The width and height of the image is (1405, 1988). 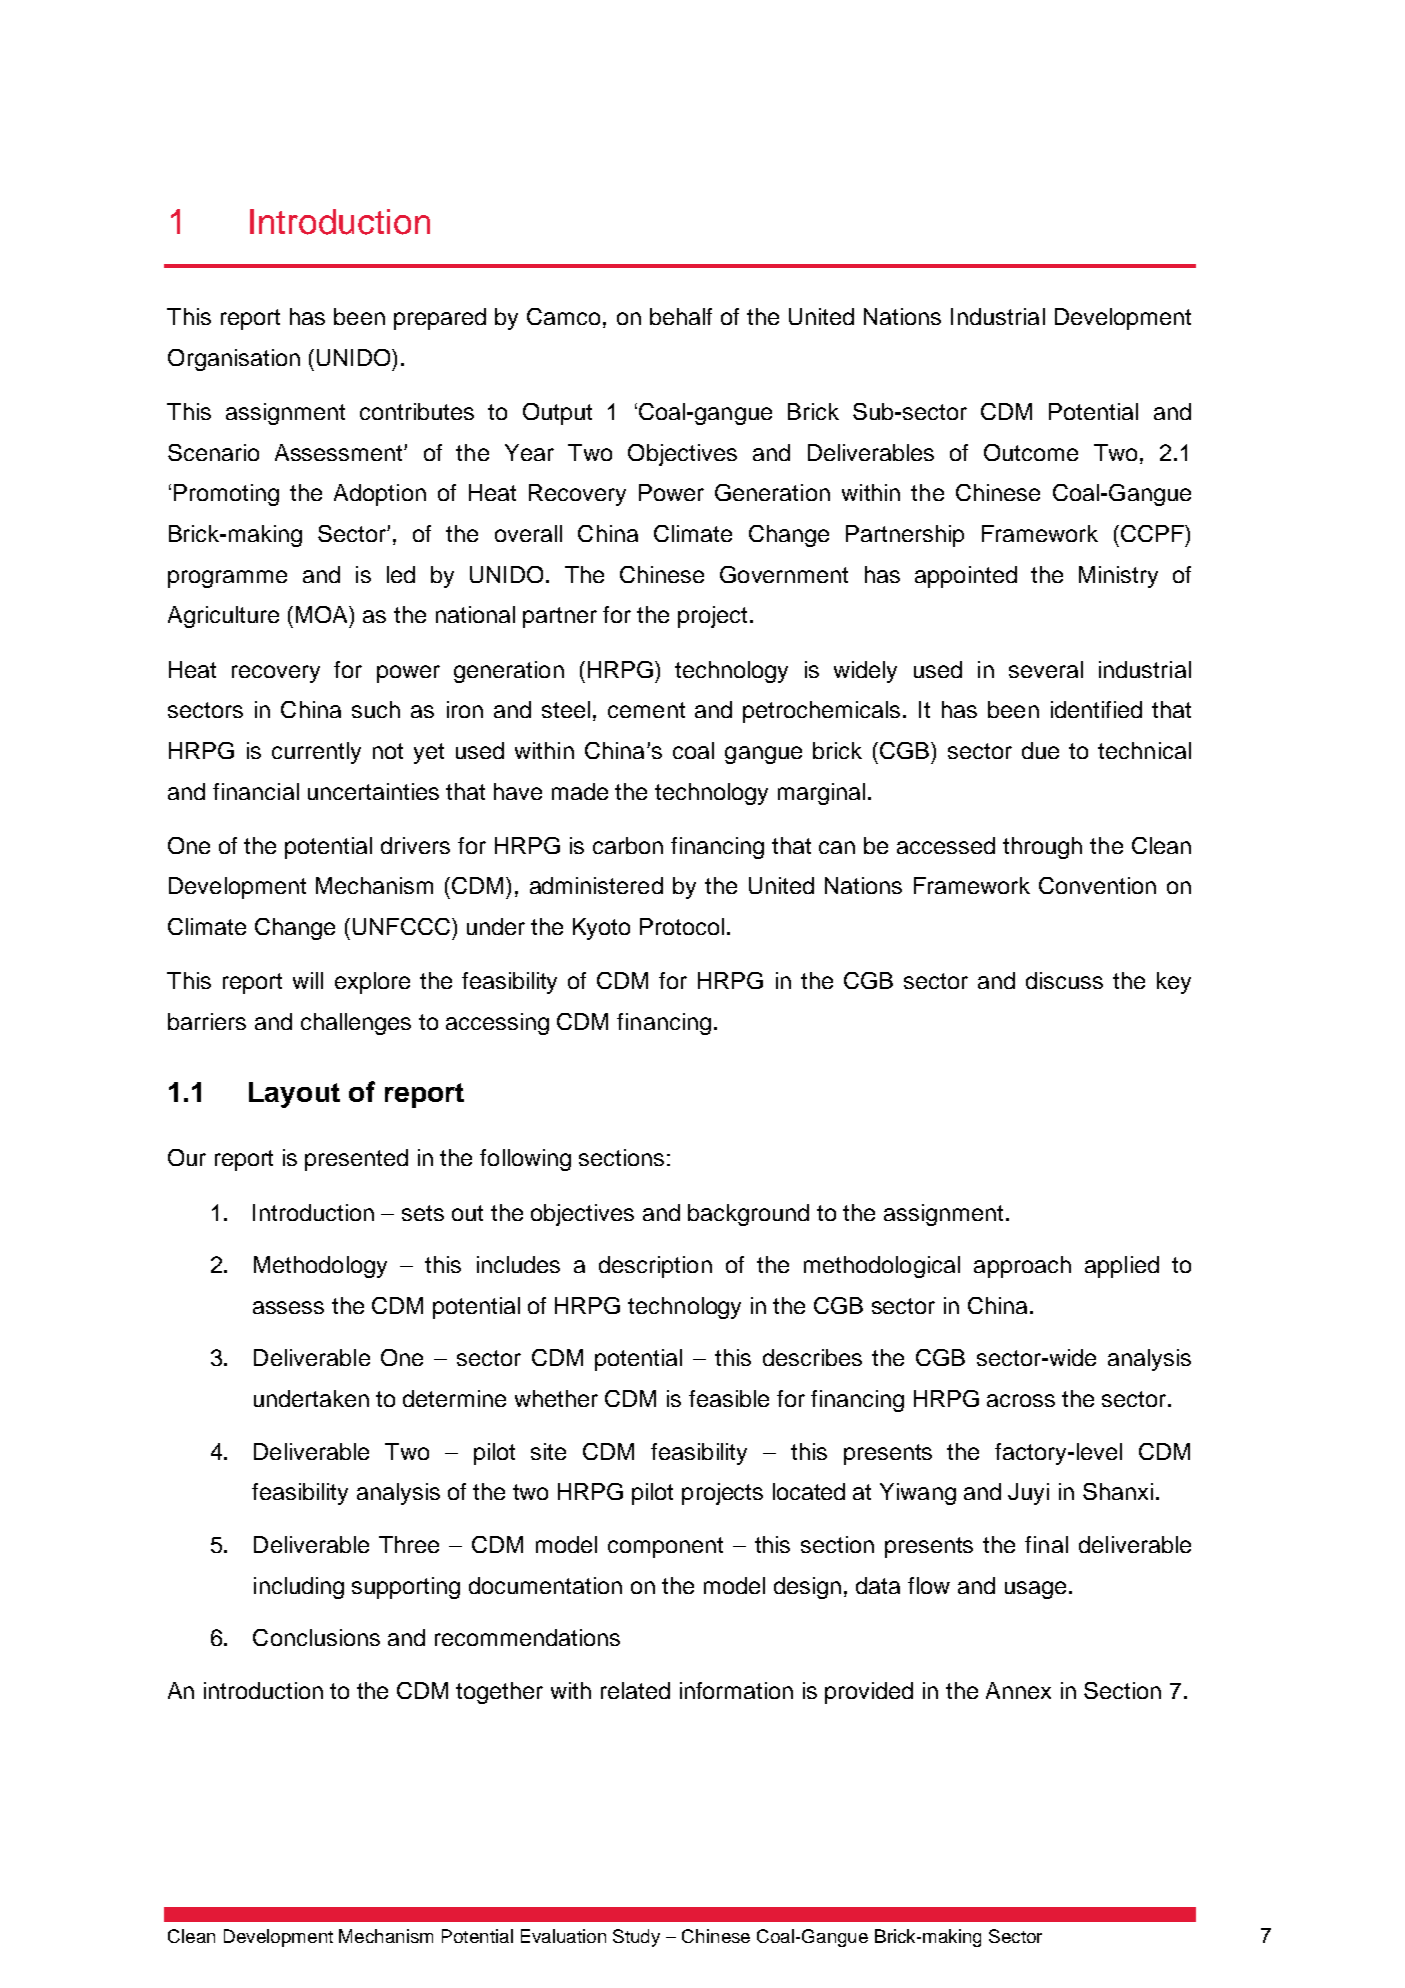 I want to click on through, so click(x=1042, y=848).
